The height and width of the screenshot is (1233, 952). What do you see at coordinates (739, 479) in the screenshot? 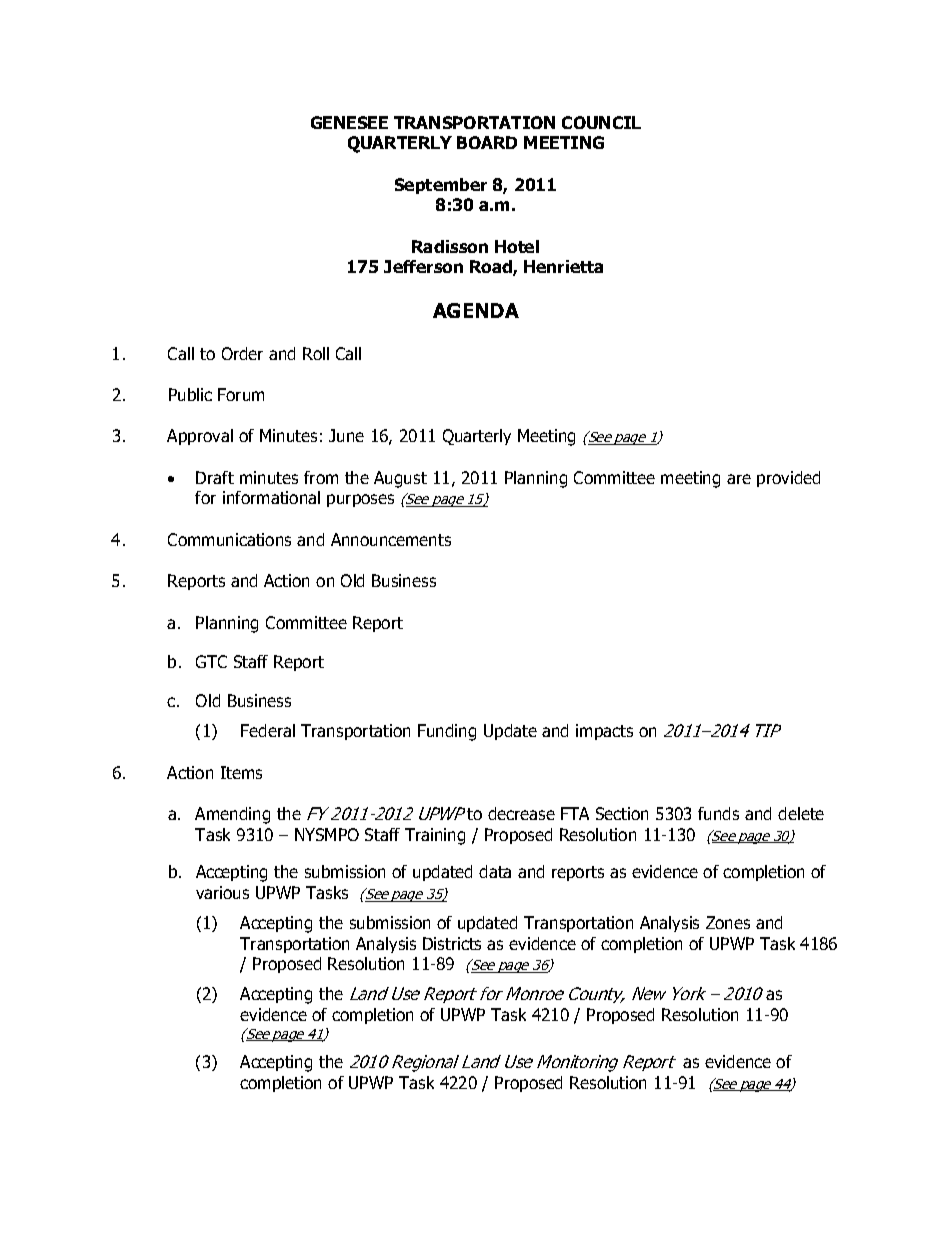
I see `are` at bounding box center [739, 479].
